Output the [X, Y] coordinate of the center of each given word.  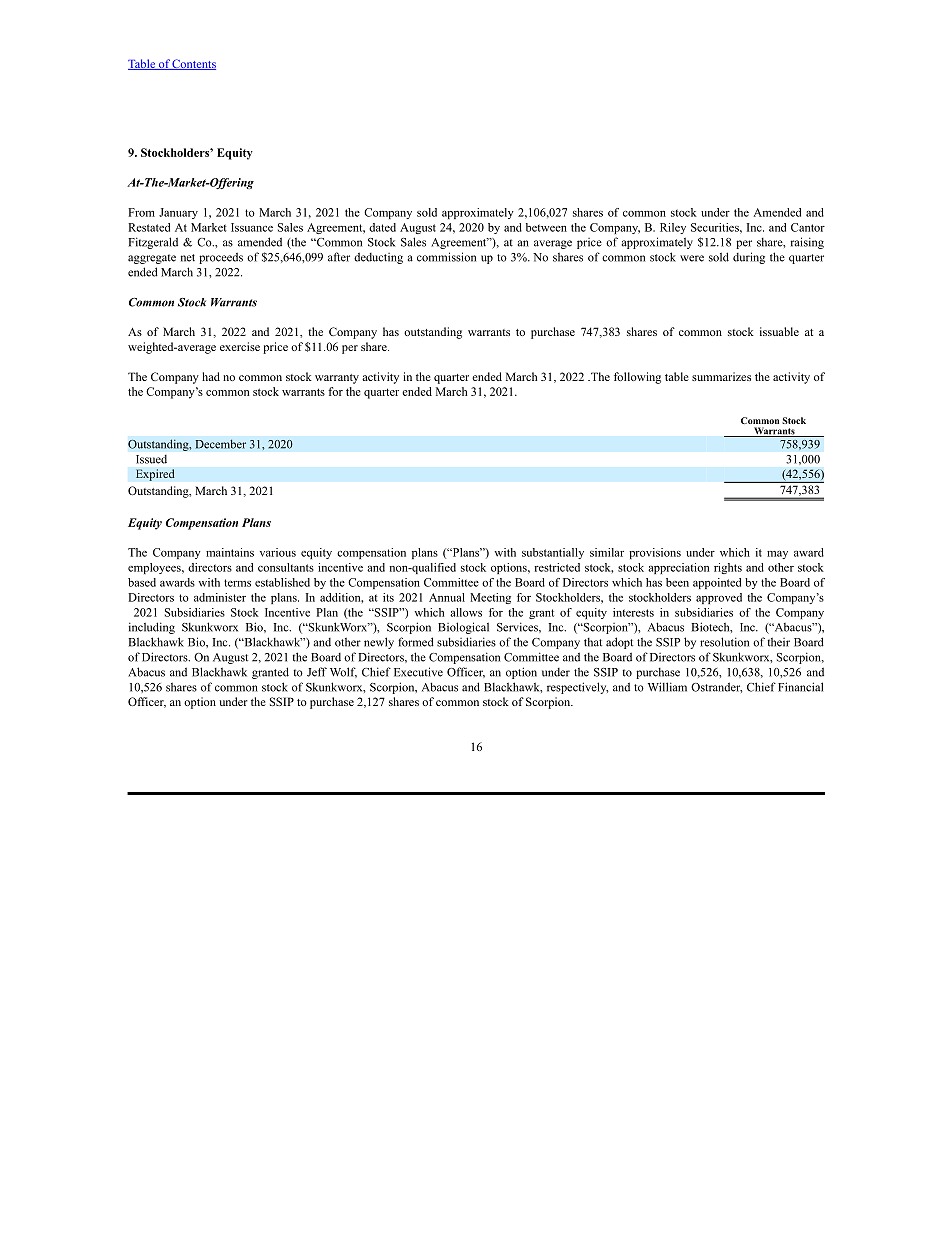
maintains [230, 552]
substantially [553, 553]
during [749, 258]
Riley [673, 228]
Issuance [252, 227]
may [777, 554]
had [211, 376]
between [546, 227]
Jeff [317, 672]
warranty [337, 379]
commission [446, 257]
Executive [418, 672]
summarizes [721, 376]
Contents [193, 64]
